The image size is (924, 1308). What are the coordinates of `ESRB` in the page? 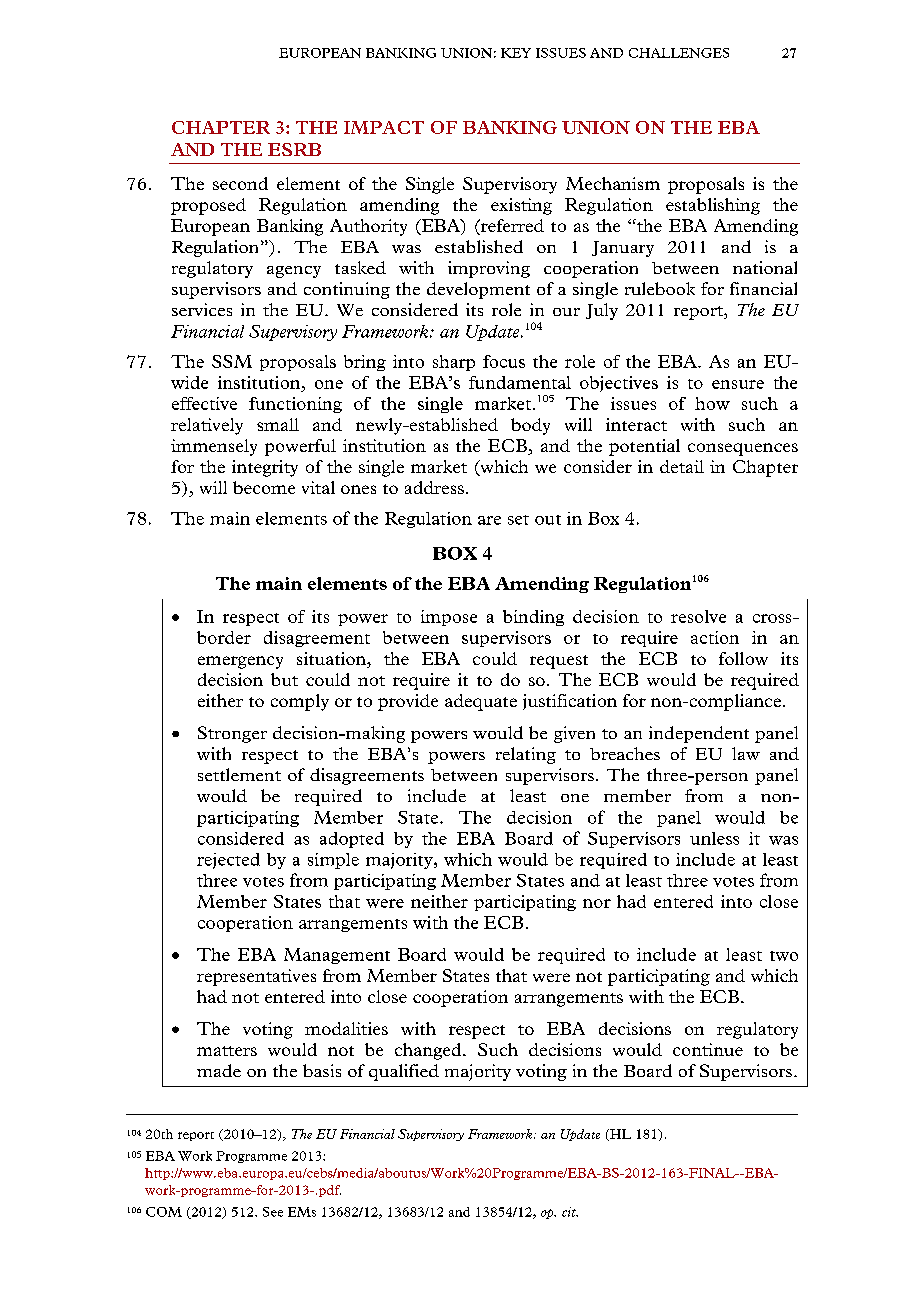 It's located at (294, 149).
